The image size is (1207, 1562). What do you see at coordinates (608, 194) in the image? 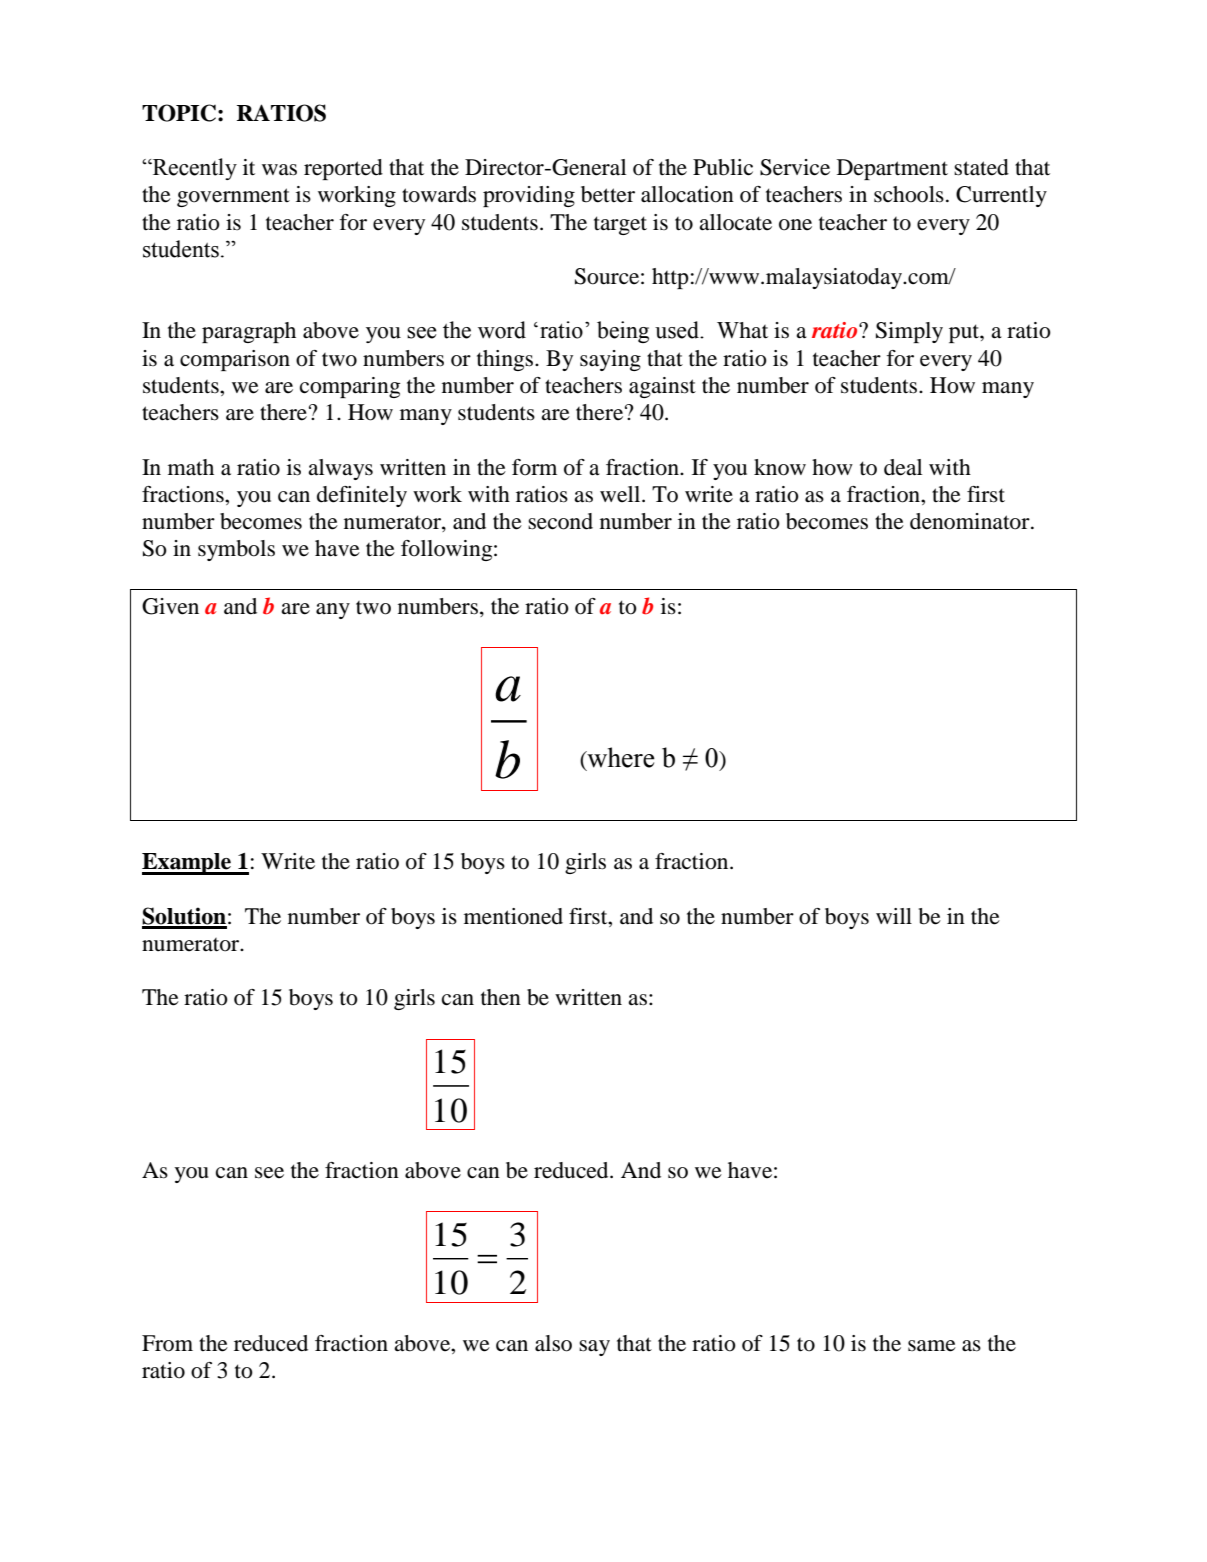
I see `better` at bounding box center [608, 194].
